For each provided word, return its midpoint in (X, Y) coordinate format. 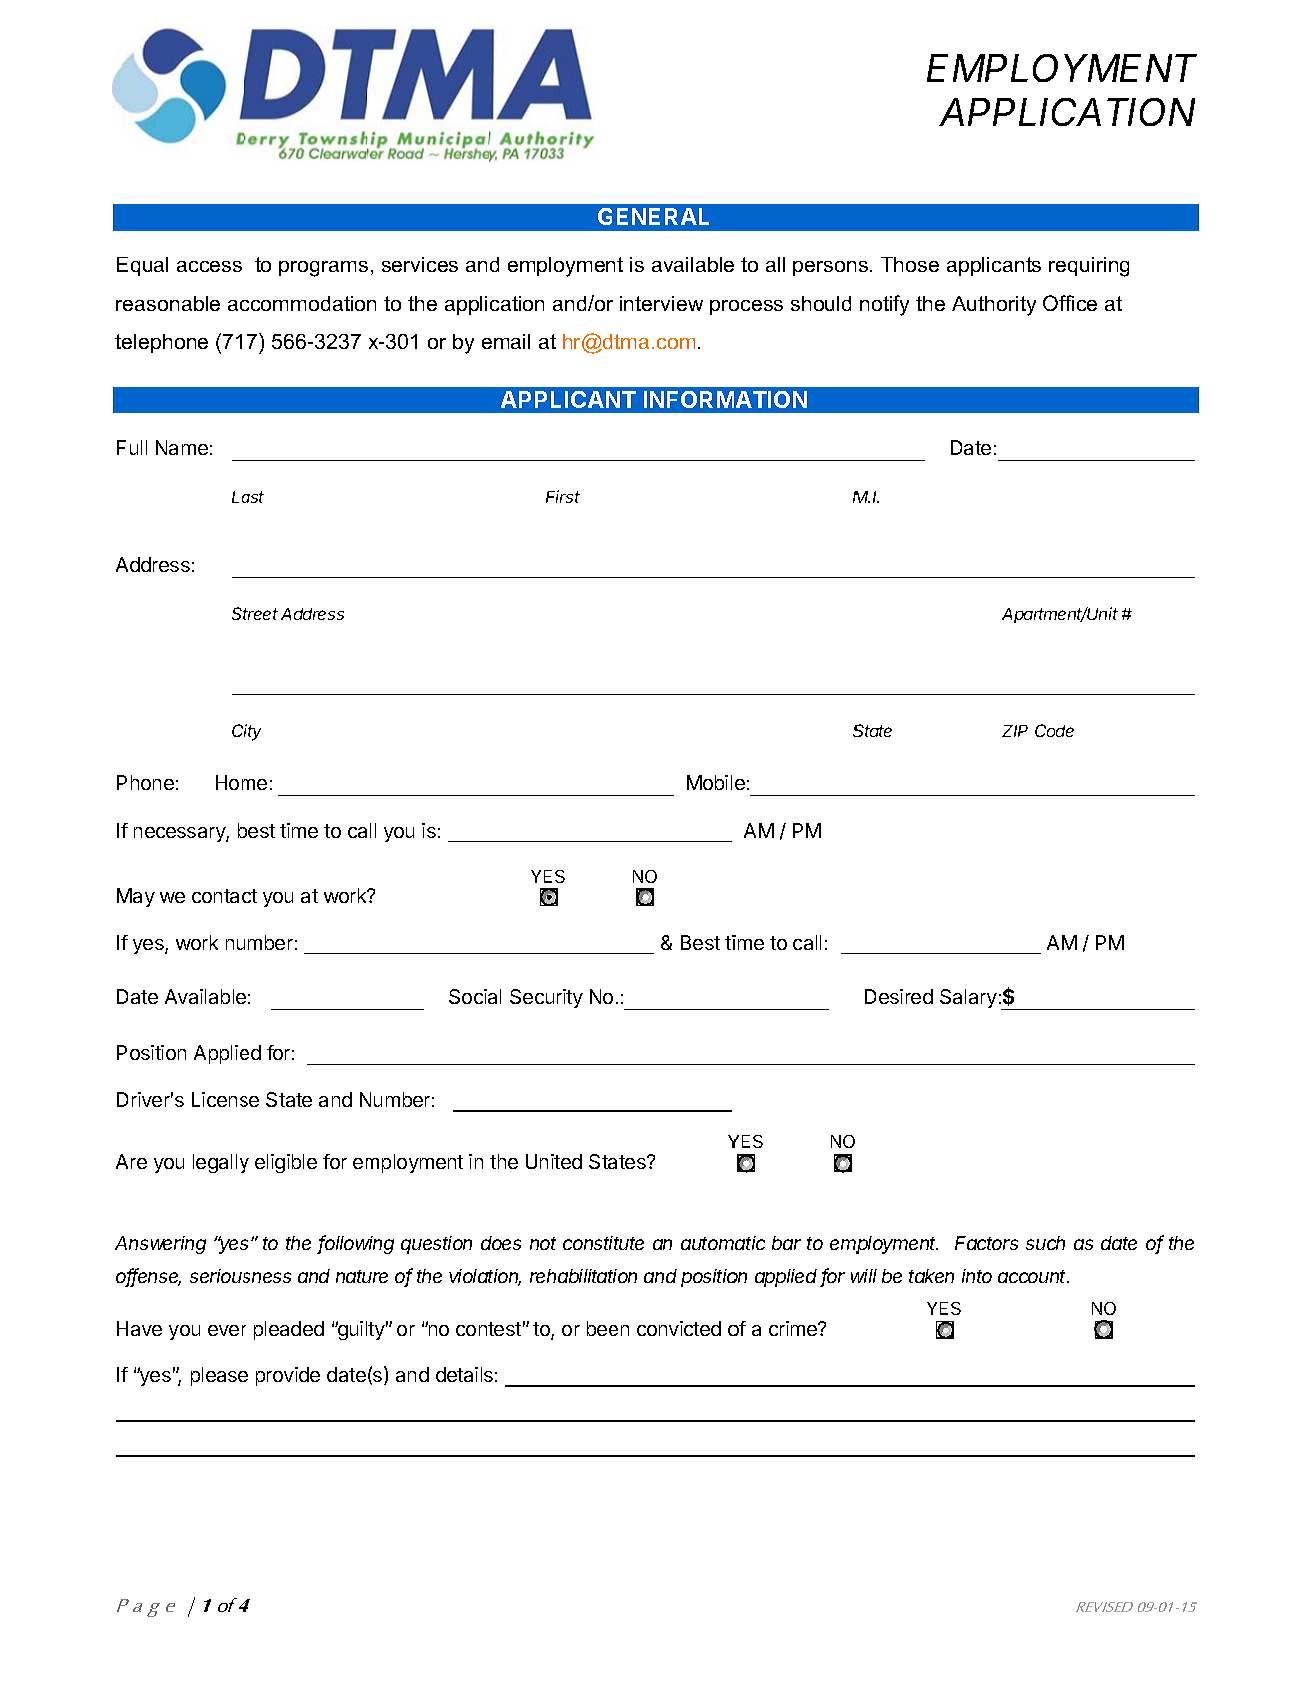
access (209, 266)
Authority (994, 306)
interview (661, 303)
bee (602, 1328)
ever (227, 1330)
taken (931, 1276)
